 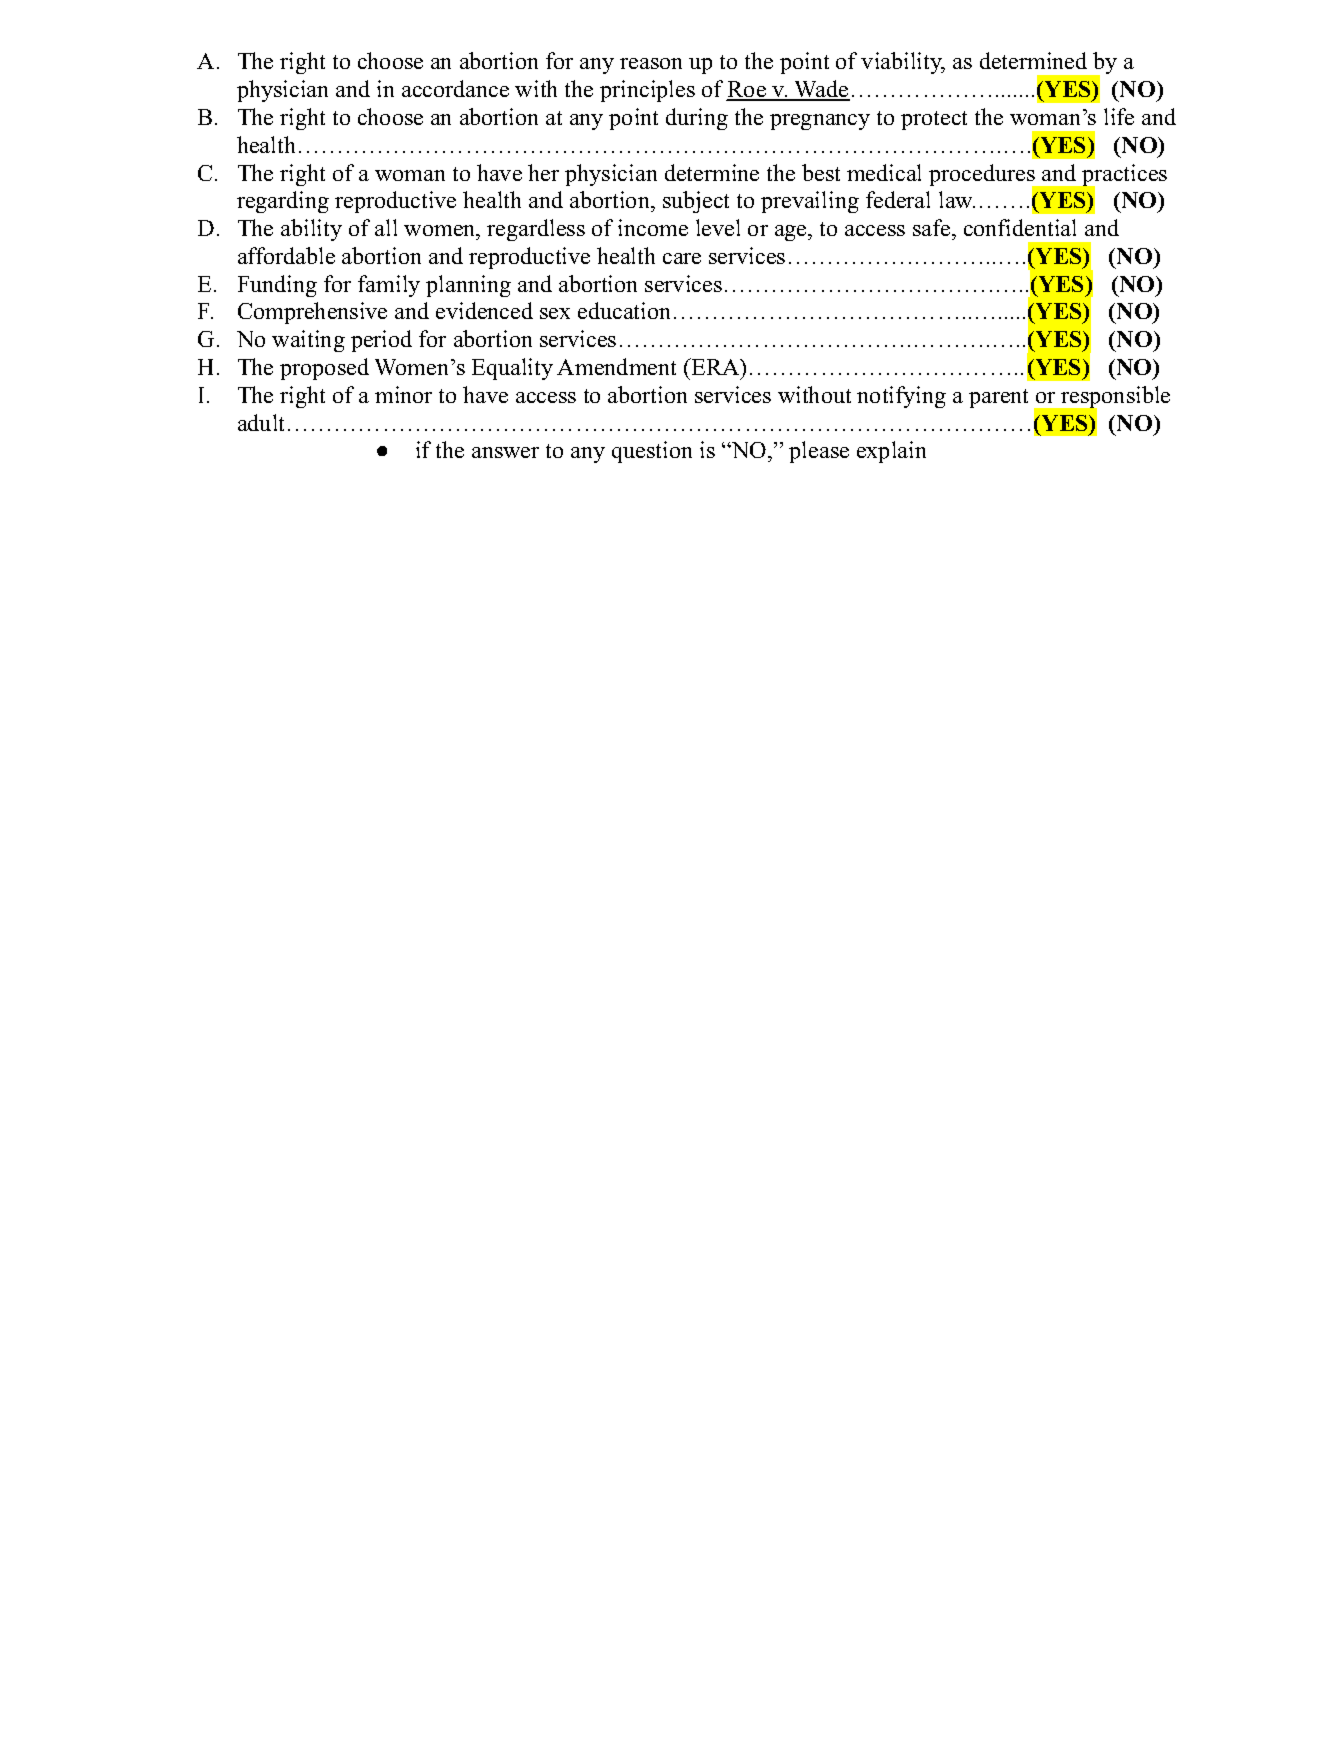 I want to click on Comprehensive, so click(x=312, y=313).
